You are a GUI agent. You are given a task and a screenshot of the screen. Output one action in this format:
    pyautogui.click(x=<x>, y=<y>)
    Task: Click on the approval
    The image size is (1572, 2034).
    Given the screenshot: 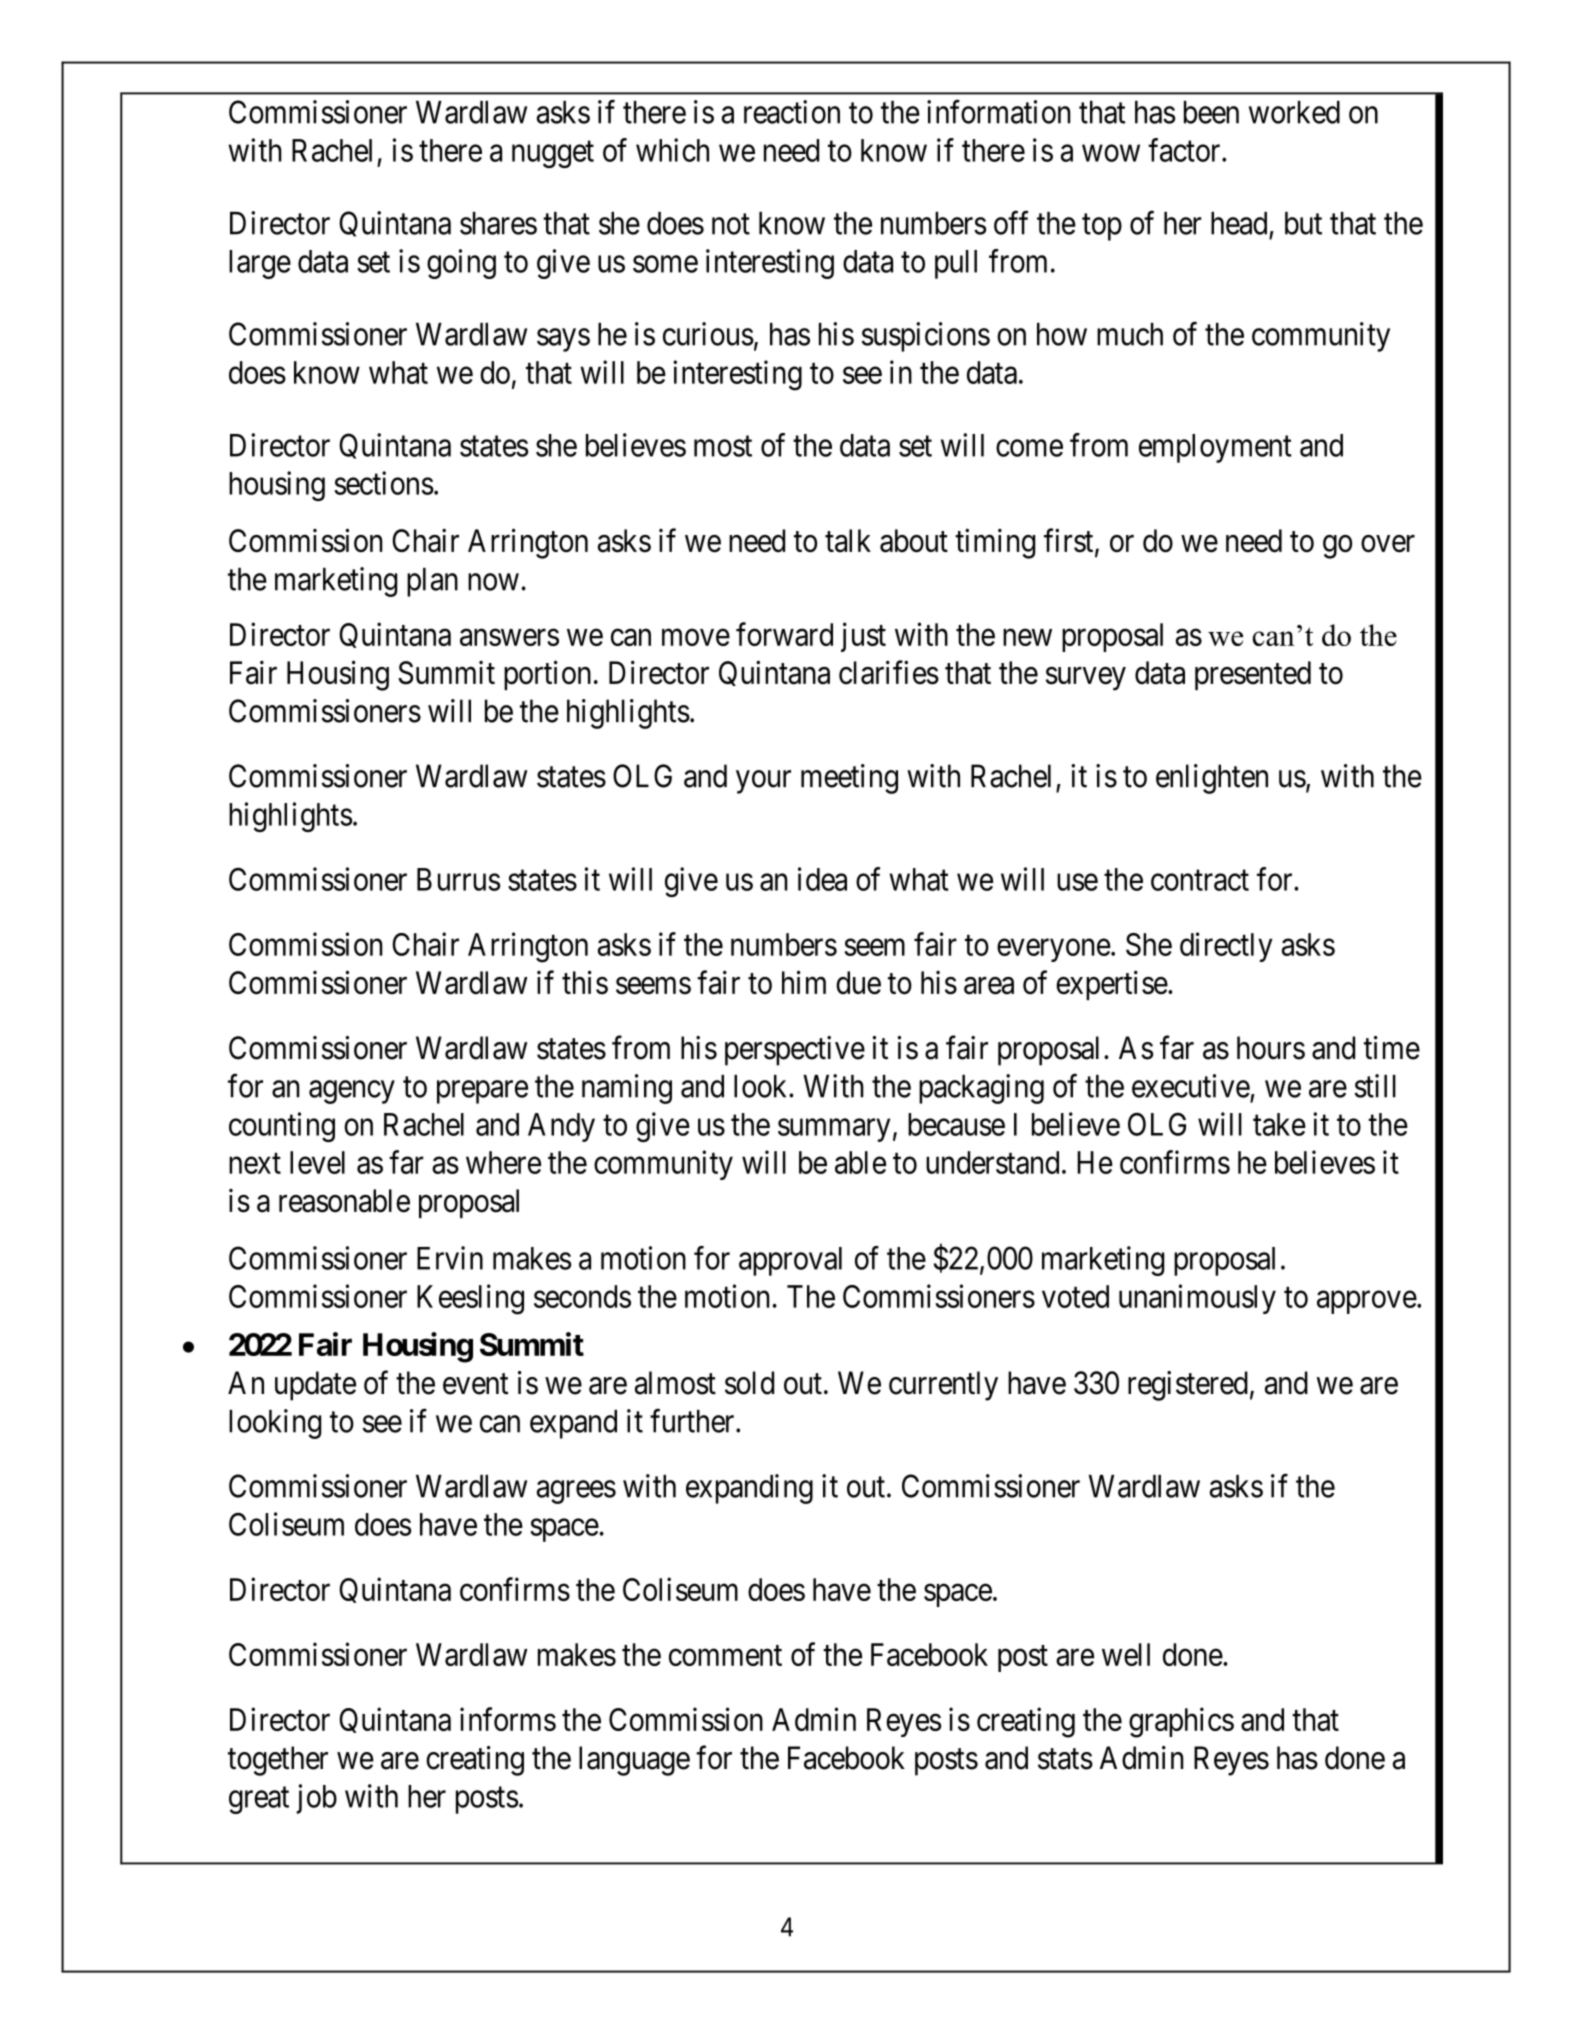 What is the action you would take?
    pyautogui.click(x=790, y=1261)
